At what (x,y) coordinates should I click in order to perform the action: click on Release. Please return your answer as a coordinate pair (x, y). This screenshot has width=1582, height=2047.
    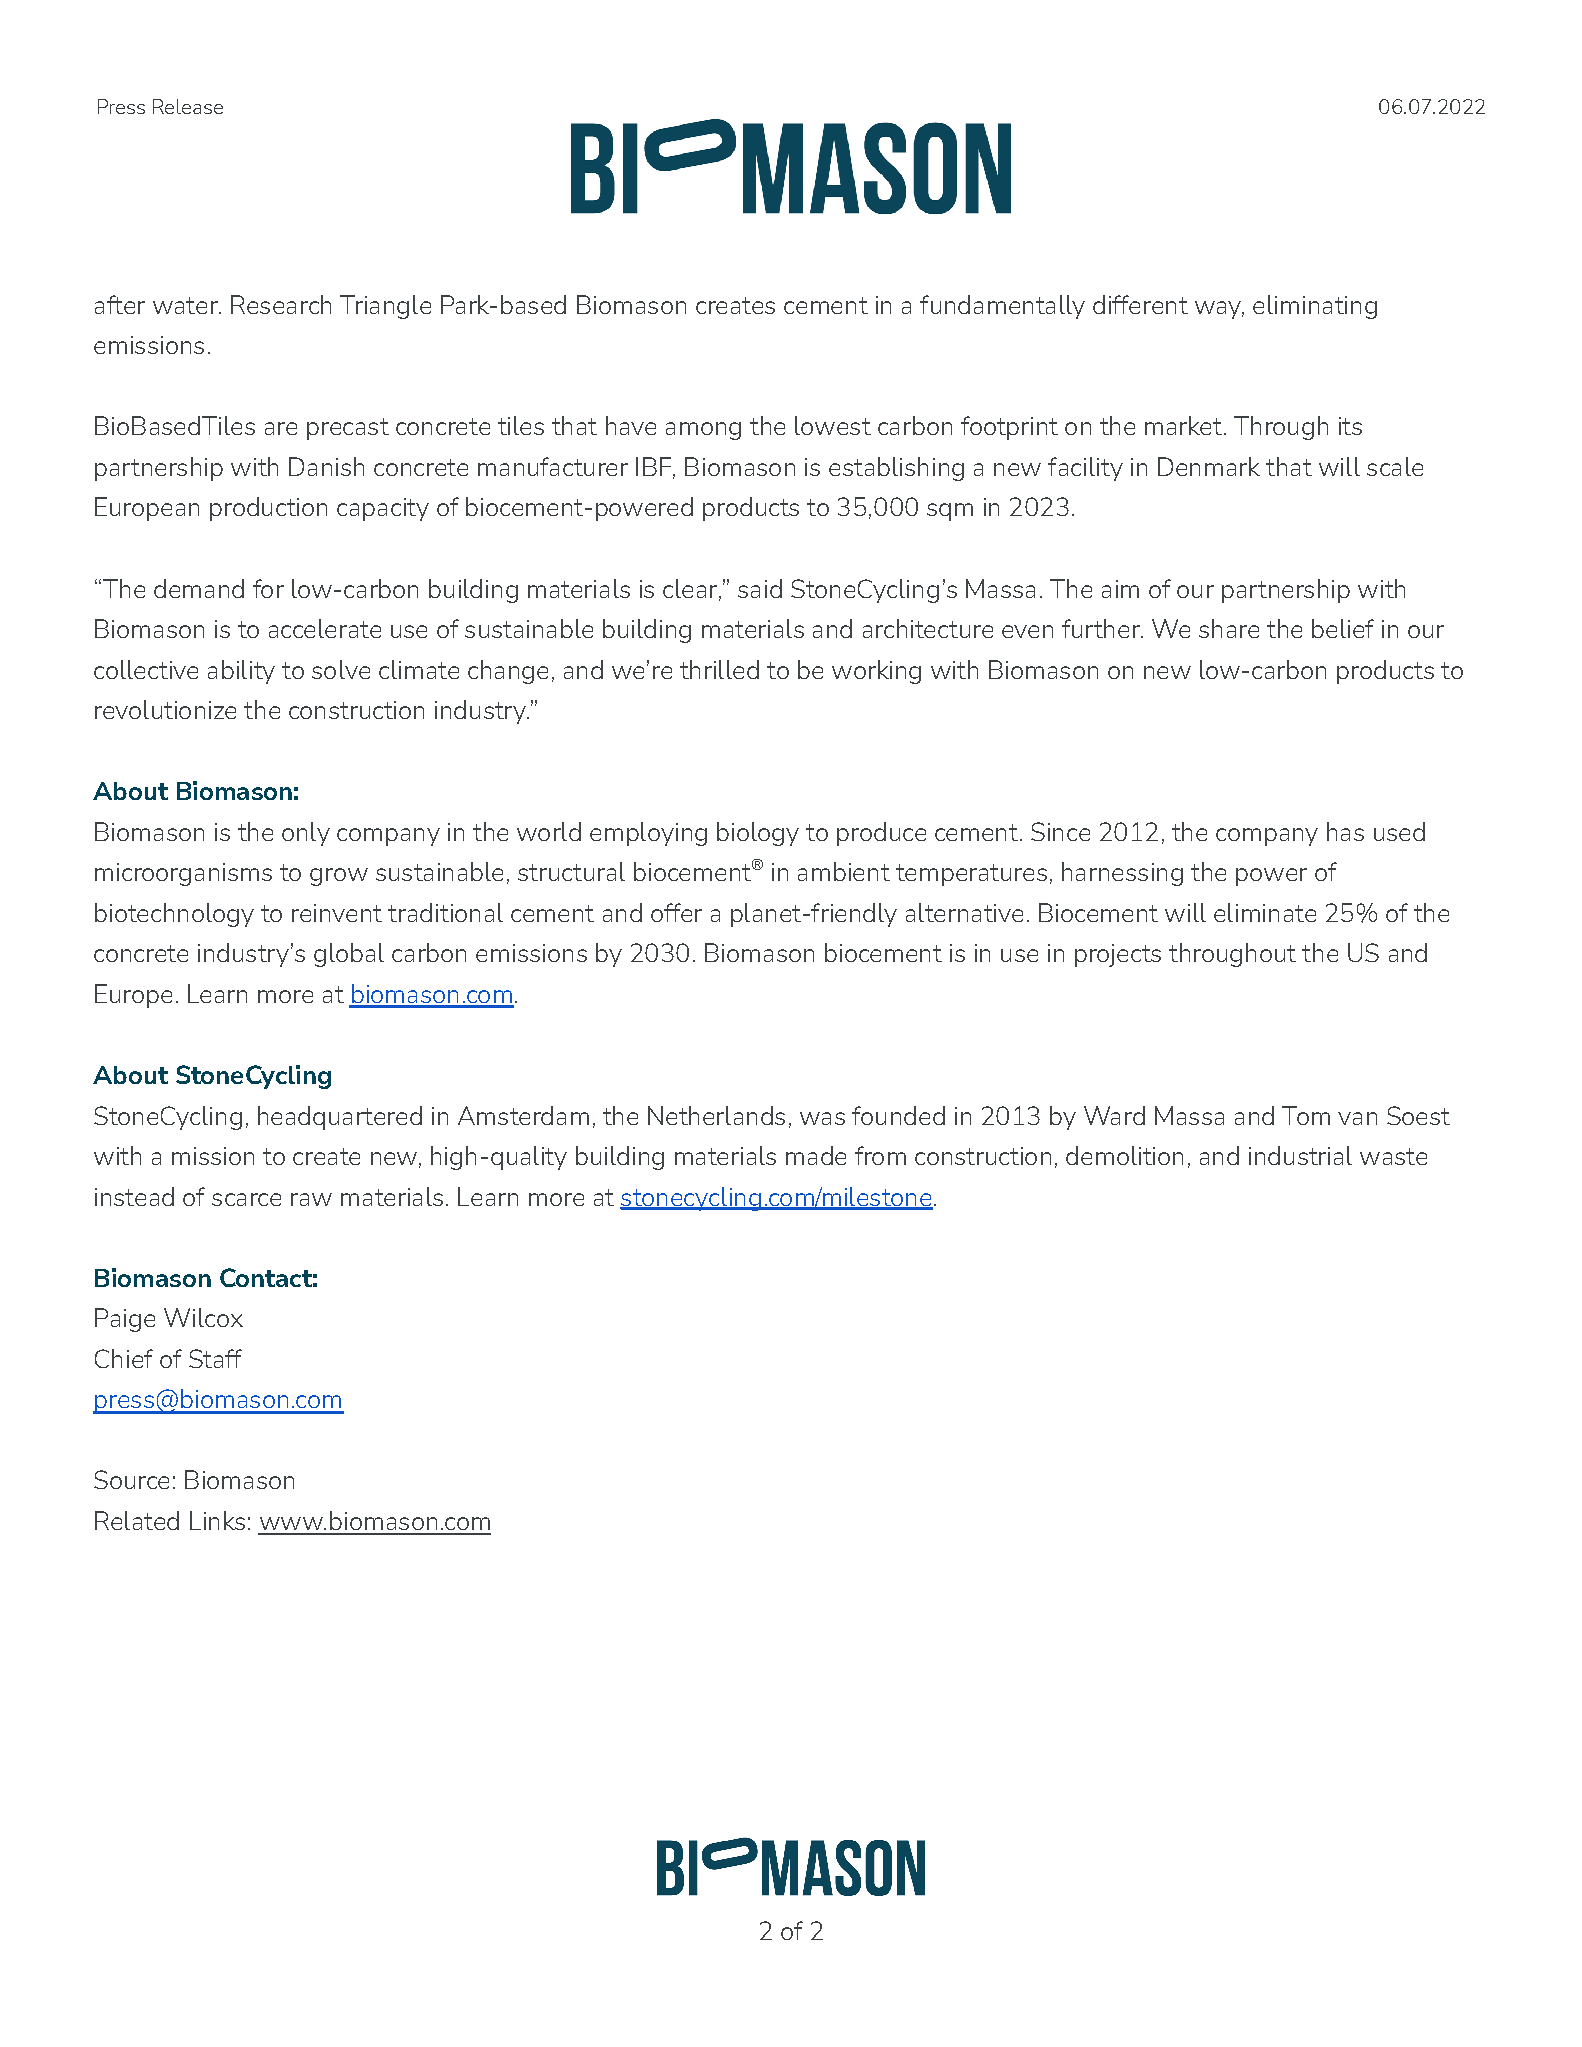
    Looking at the image, I should click on (188, 106).
